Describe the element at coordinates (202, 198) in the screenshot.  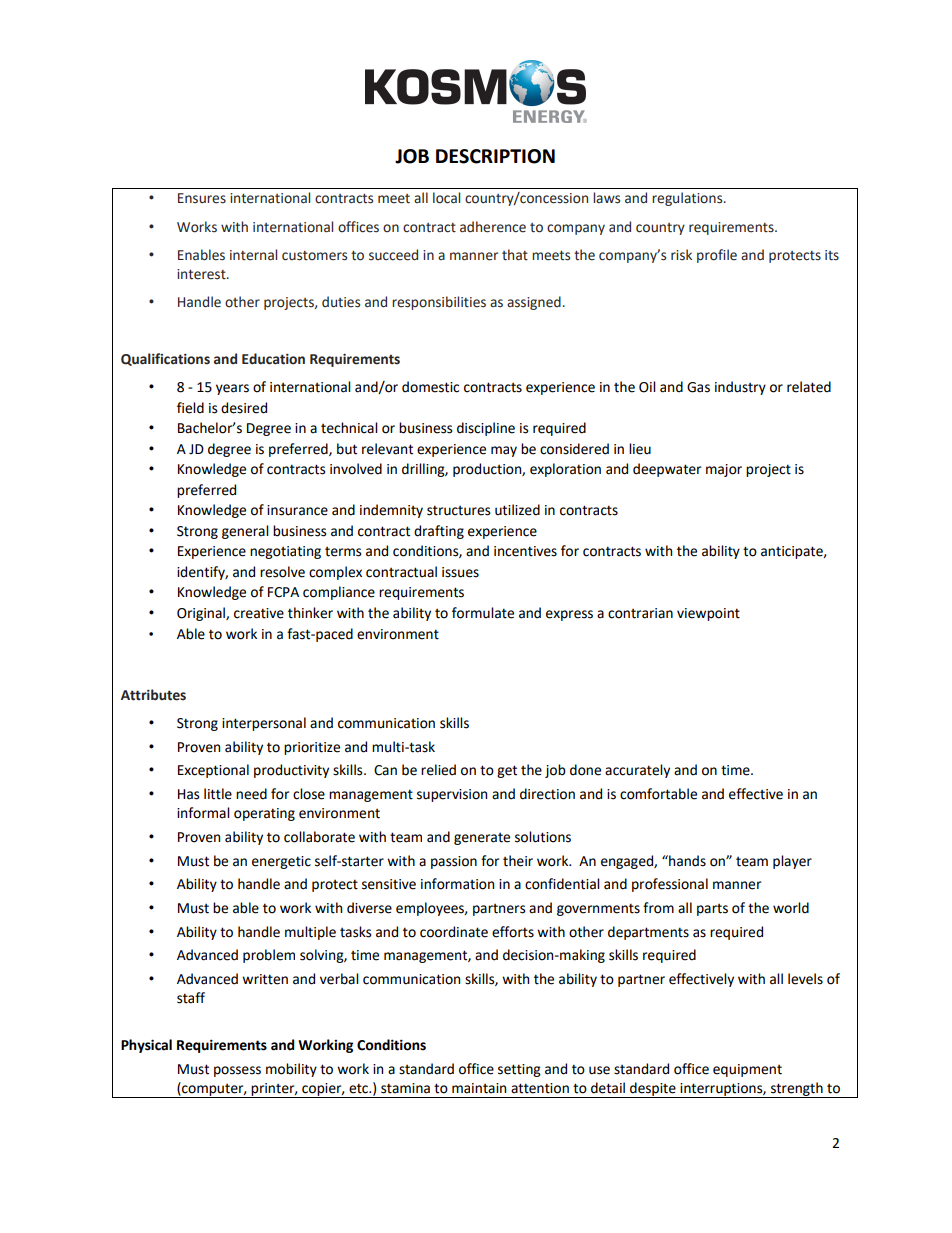
I see `Ensures` at that location.
